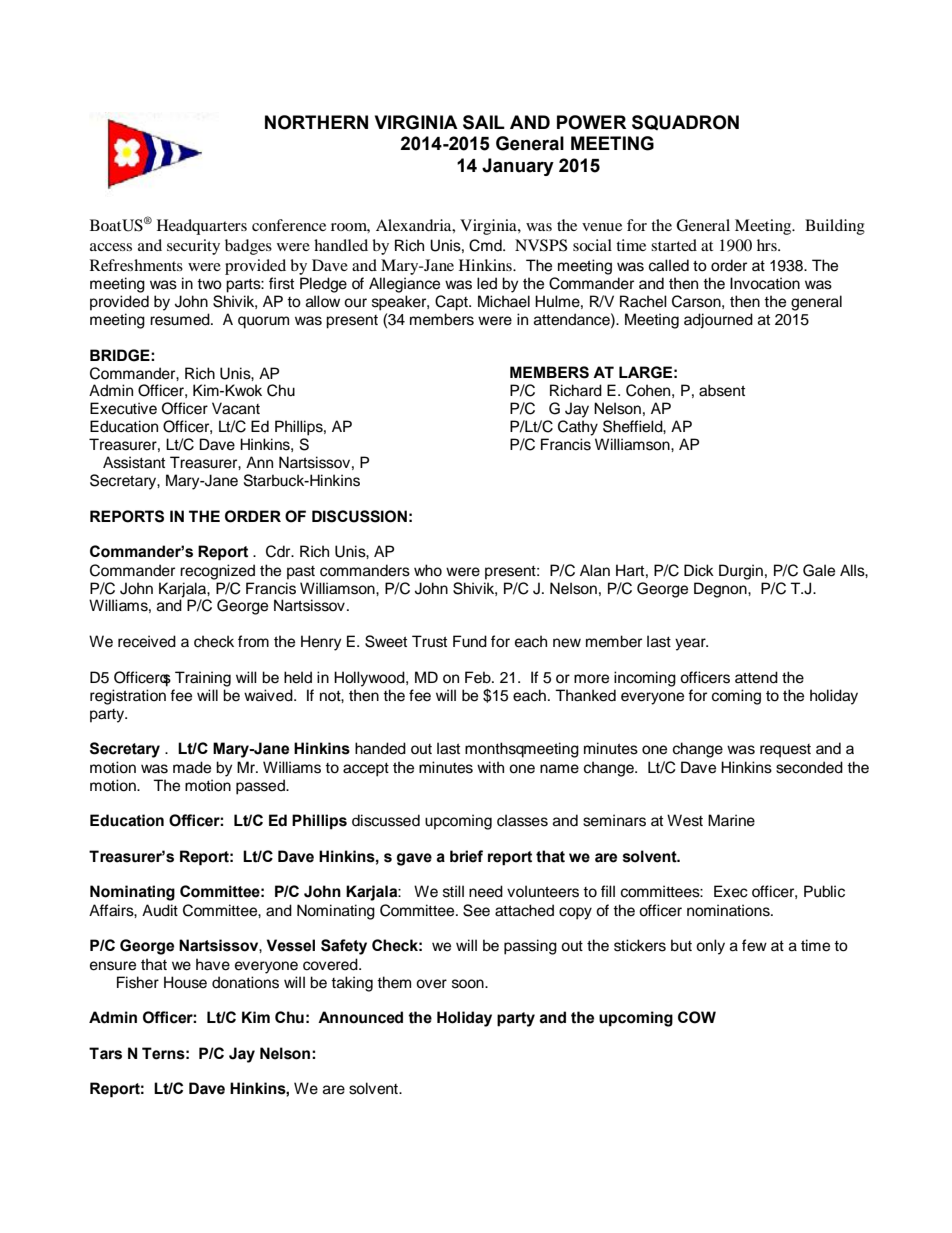 The height and width of the screenshot is (1233, 952). I want to click on recognized, so click(217, 572).
